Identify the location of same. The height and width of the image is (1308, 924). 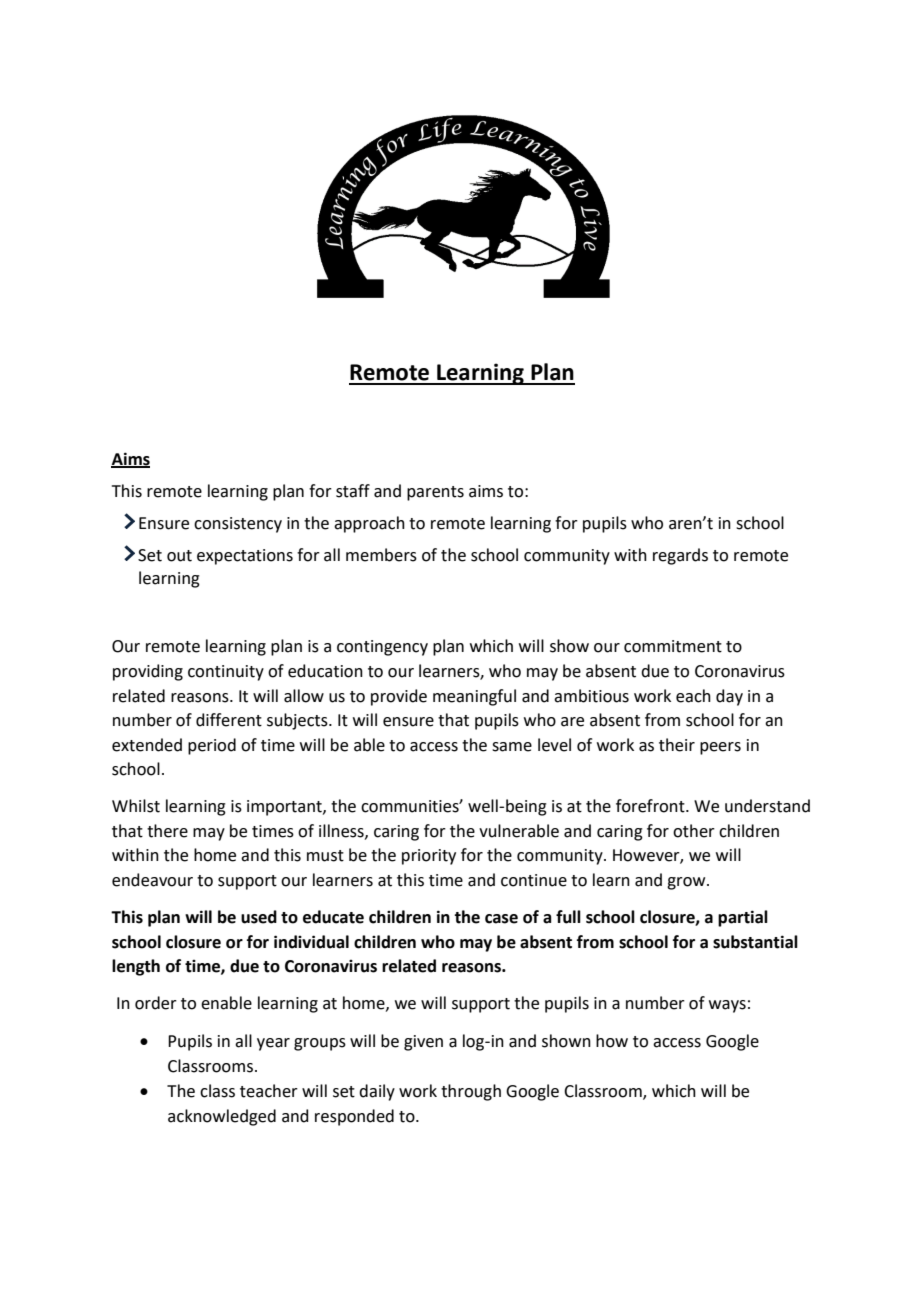
(512, 747).
